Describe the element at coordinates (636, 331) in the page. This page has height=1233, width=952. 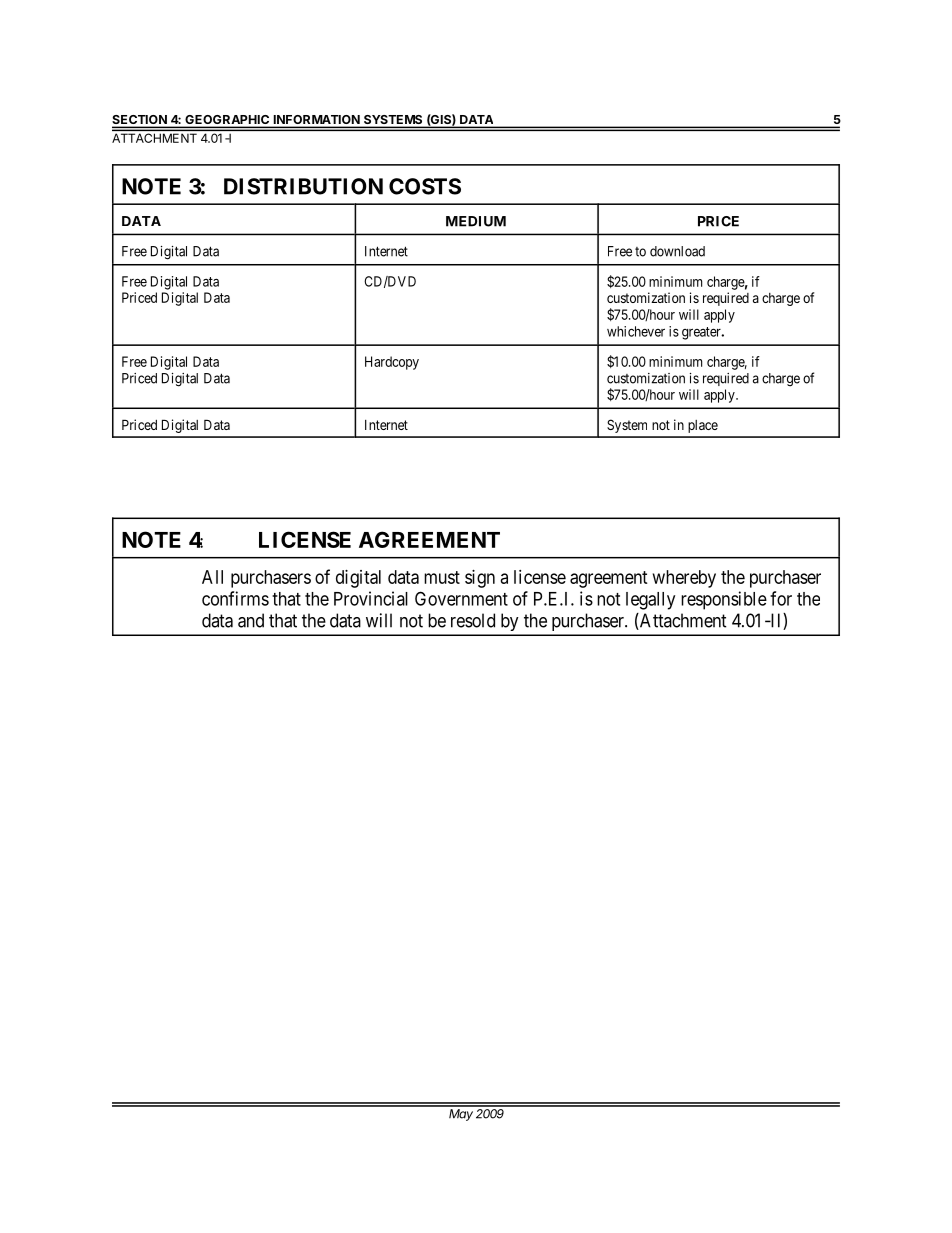
I see `whichever` at that location.
